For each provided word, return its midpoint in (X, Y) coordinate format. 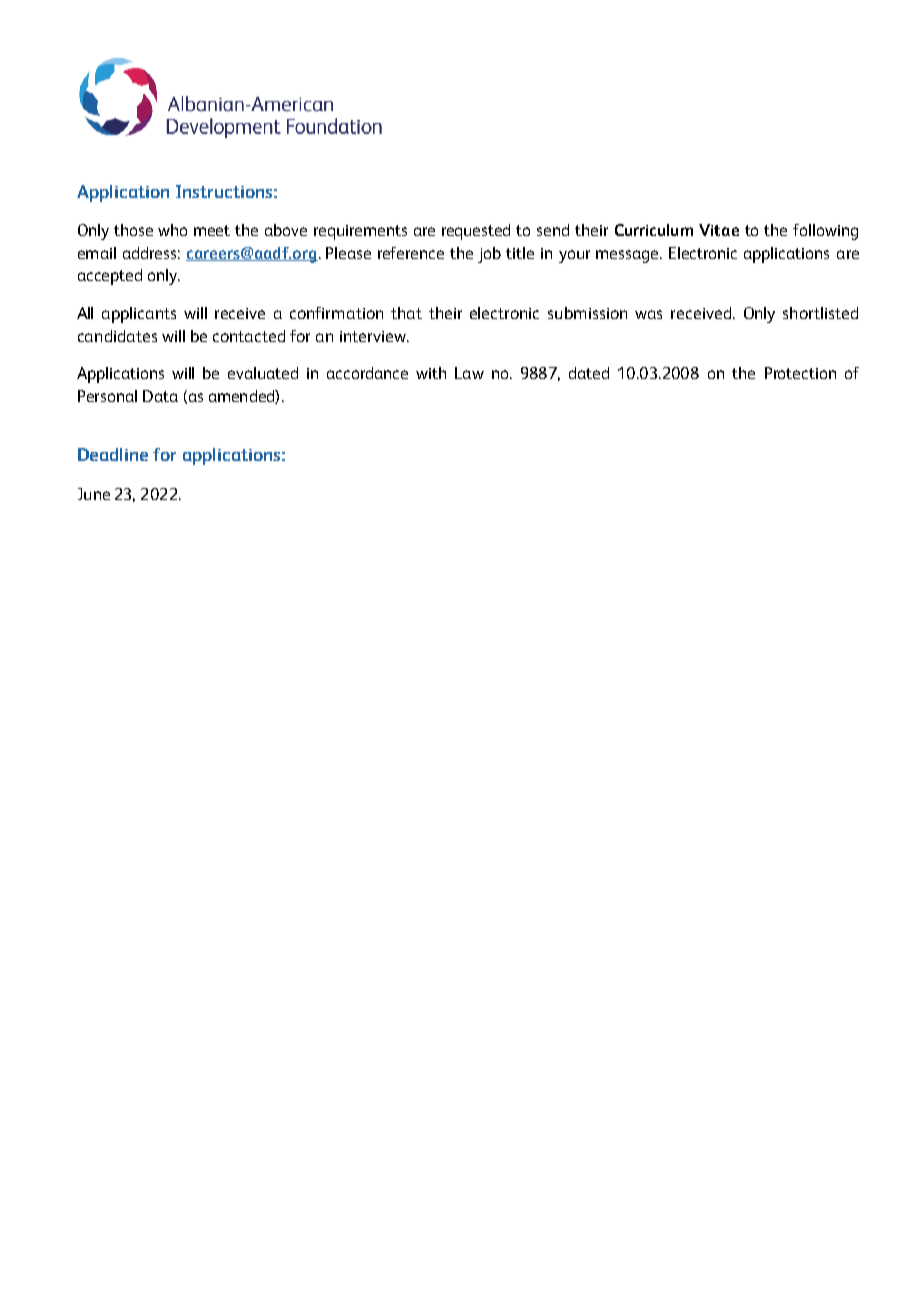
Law (469, 373)
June (94, 494)
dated (589, 373)
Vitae (719, 230)
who (172, 230)
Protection (800, 373)
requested (476, 232)
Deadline (113, 454)
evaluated (263, 373)
